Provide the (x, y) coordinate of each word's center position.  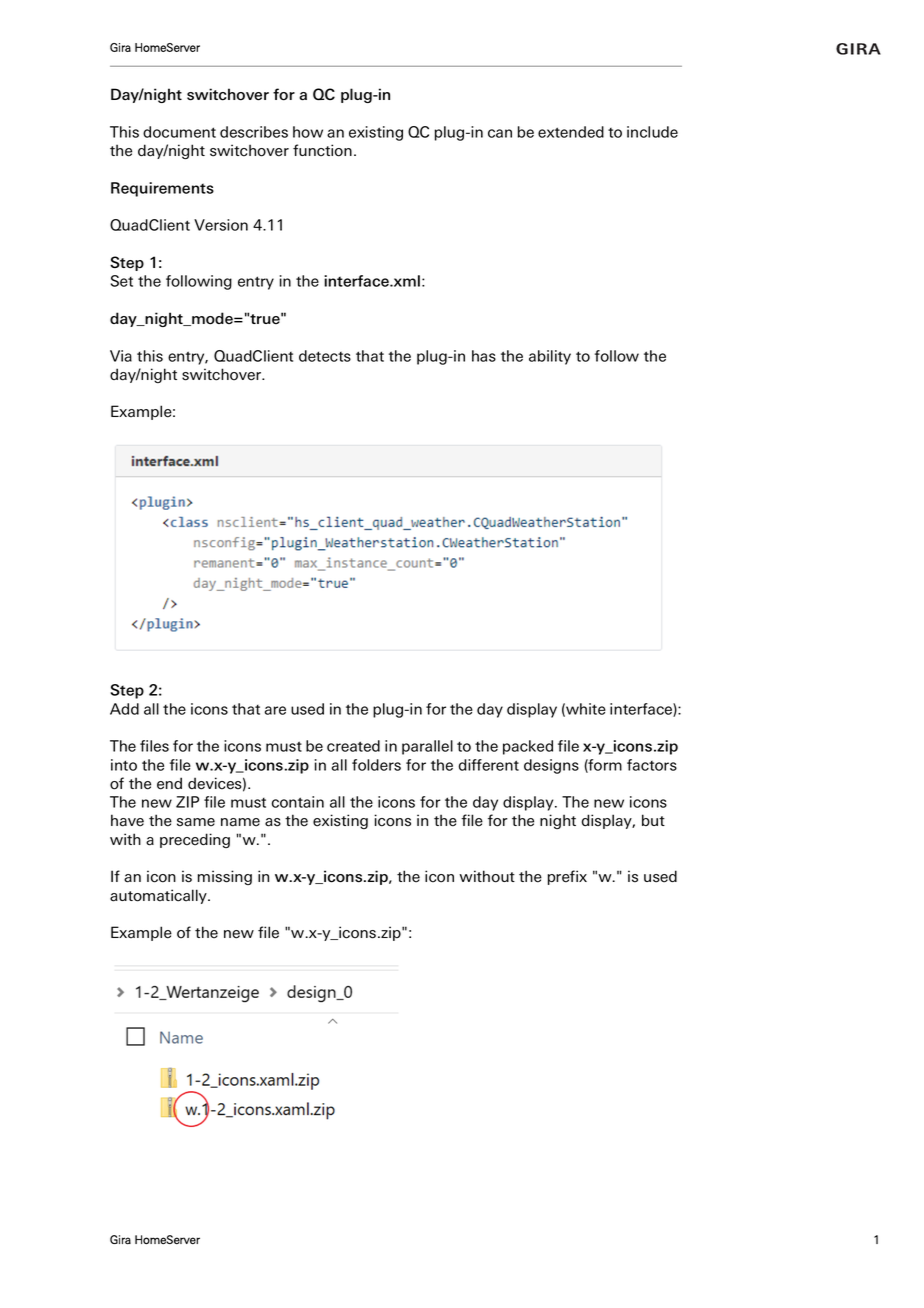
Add (124, 709)
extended (571, 132)
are (275, 710)
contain (298, 802)
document (179, 132)
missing (225, 877)
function (322, 150)
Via (121, 356)
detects (325, 356)
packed (528, 747)
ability (550, 357)
